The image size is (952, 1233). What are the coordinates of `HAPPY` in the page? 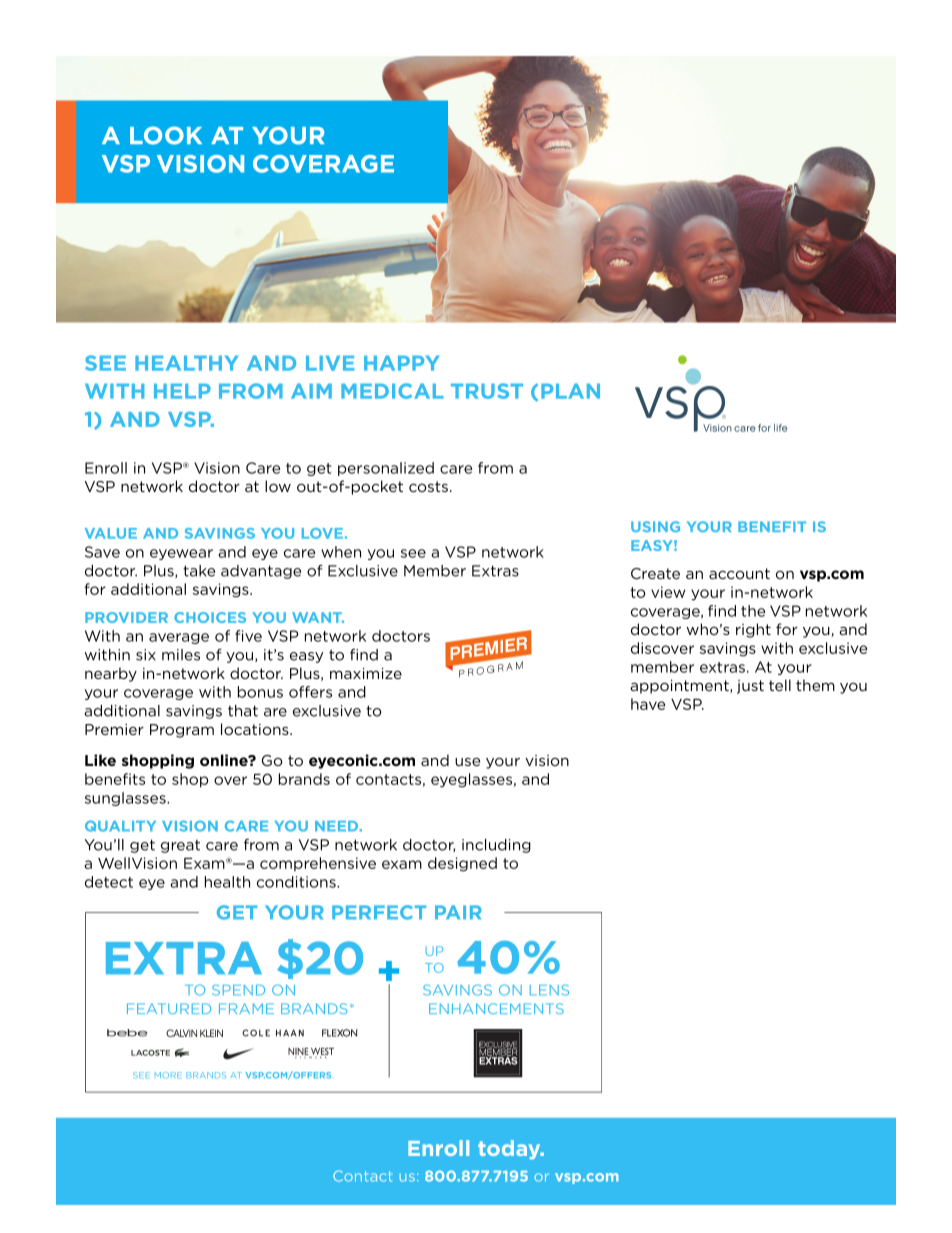 It's located at (401, 363).
